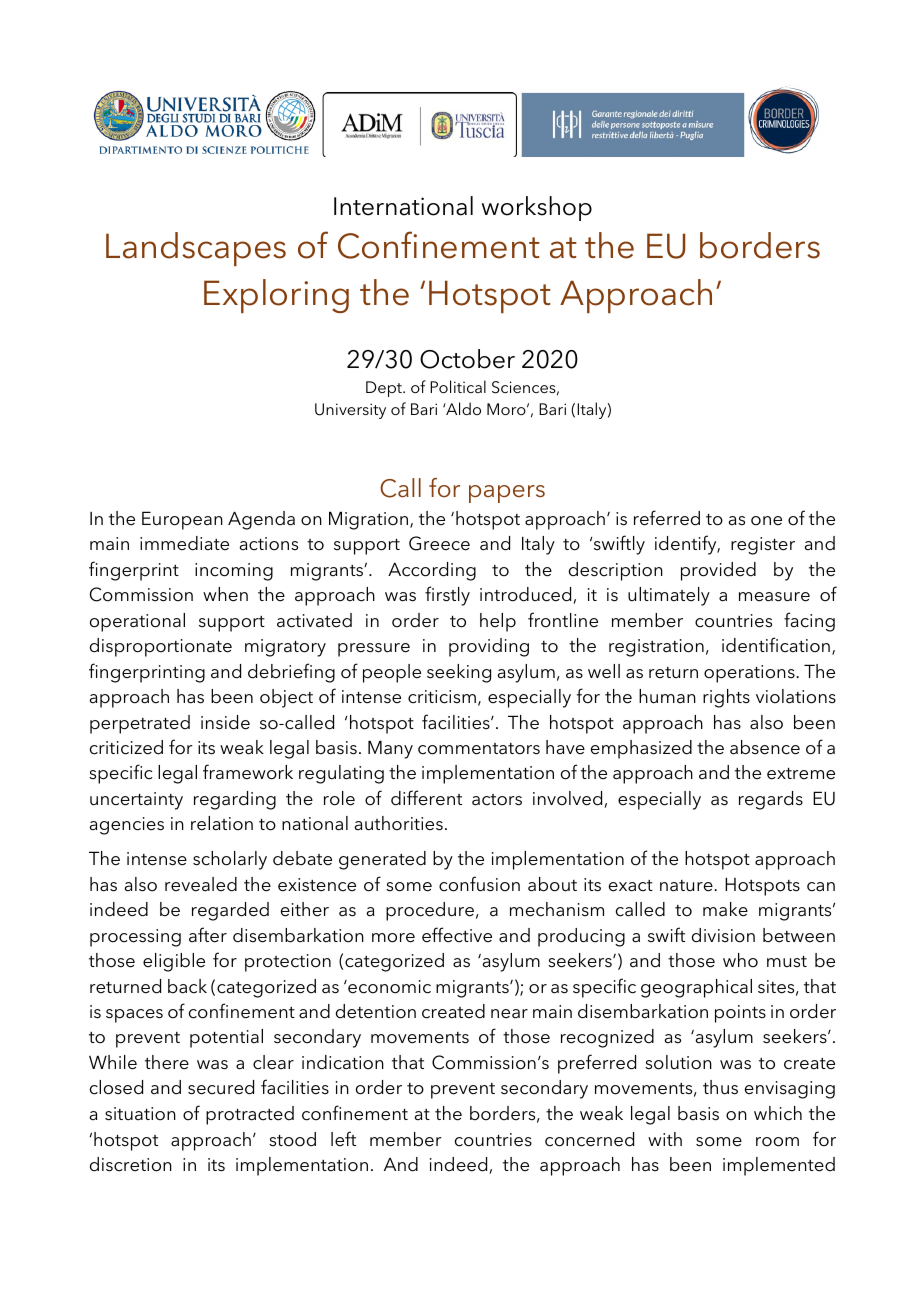  Describe the element at coordinates (467, 359) in the document. I see `October` at that location.
